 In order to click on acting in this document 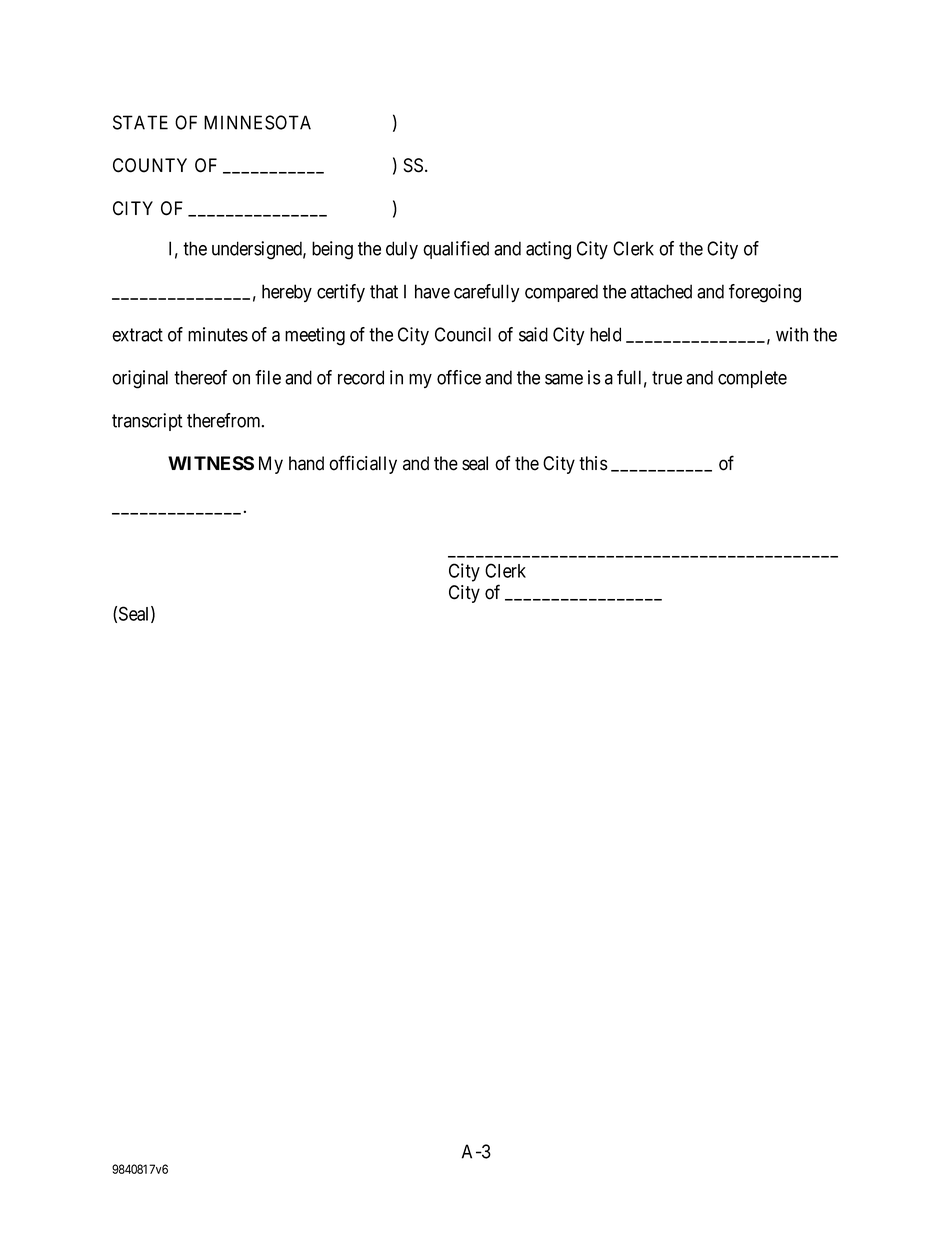, I will do `click(548, 250)`.
